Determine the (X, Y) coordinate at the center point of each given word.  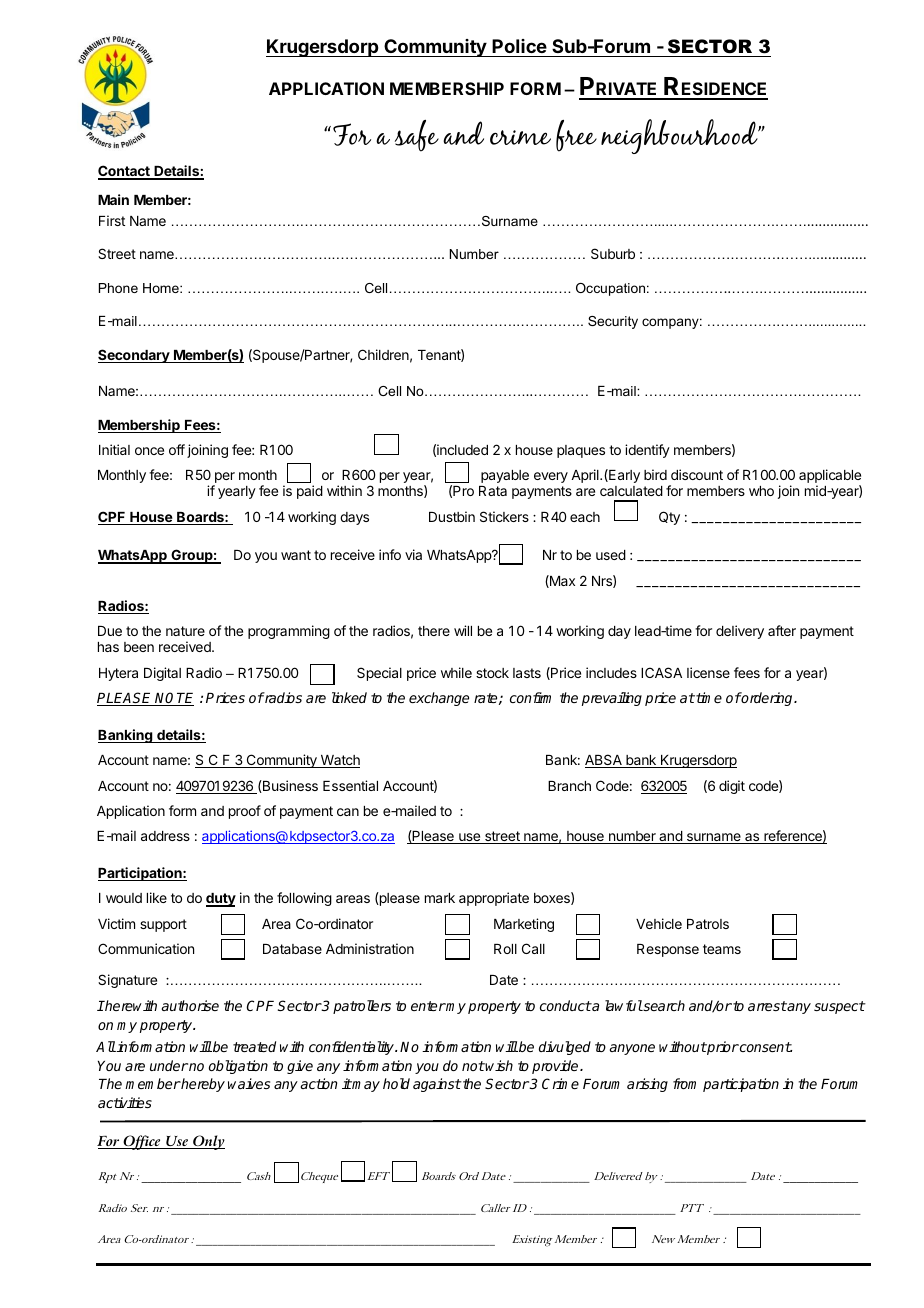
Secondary (135, 356)
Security (613, 322)
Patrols (708, 924)
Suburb (613, 253)
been (139, 647)
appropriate (494, 899)
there (434, 631)
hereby (202, 1085)
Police (519, 46)
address (165, 836)
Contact (125, 172)
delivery (740, 632)
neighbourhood (680, 136)
